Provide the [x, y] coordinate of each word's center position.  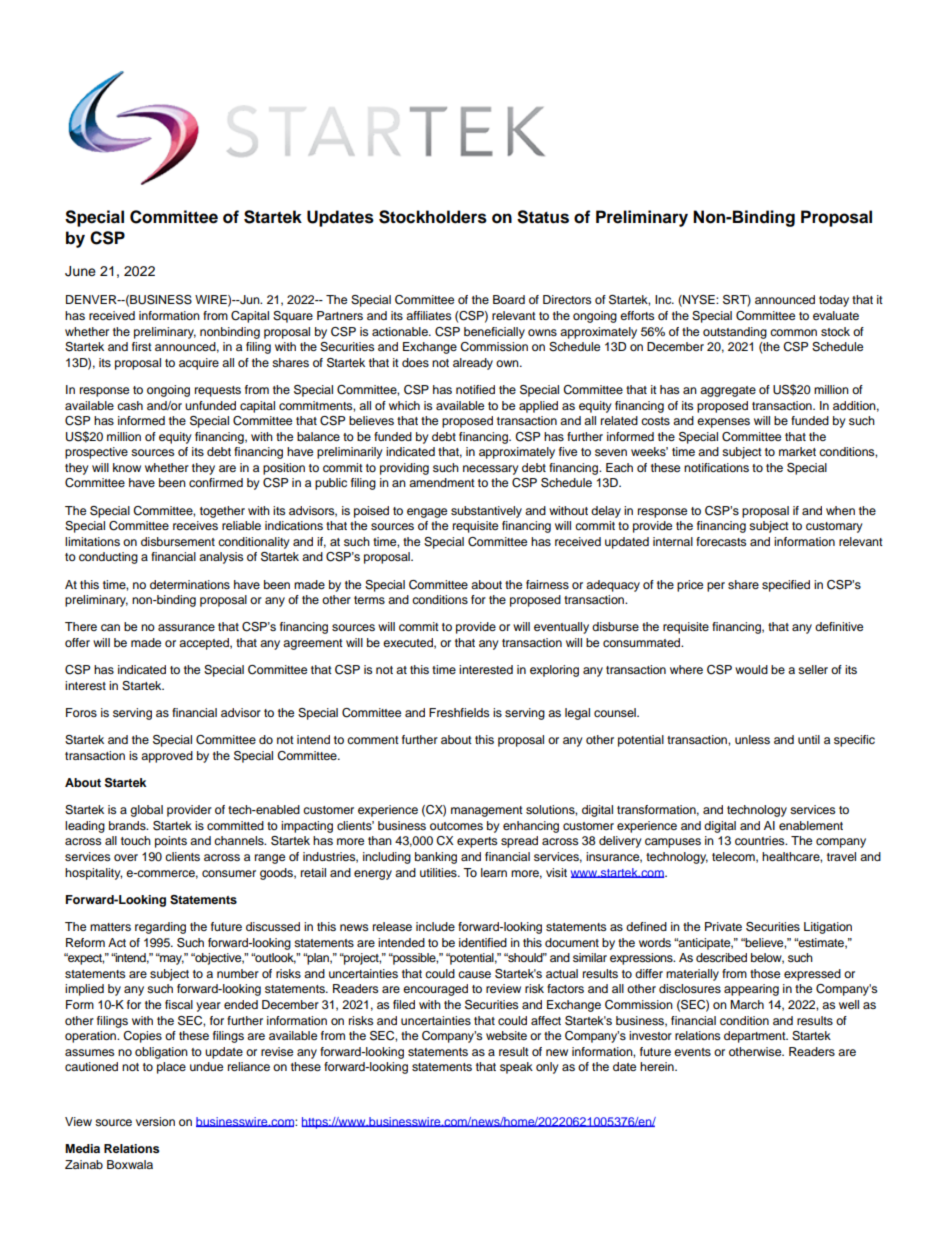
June [80, 271]
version [155, 1121]
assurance [186, 627]
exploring [554, 671]
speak [516, 1068]
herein [658, 1066]
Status [543, 217]
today [834, 301]
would [751, 669]
